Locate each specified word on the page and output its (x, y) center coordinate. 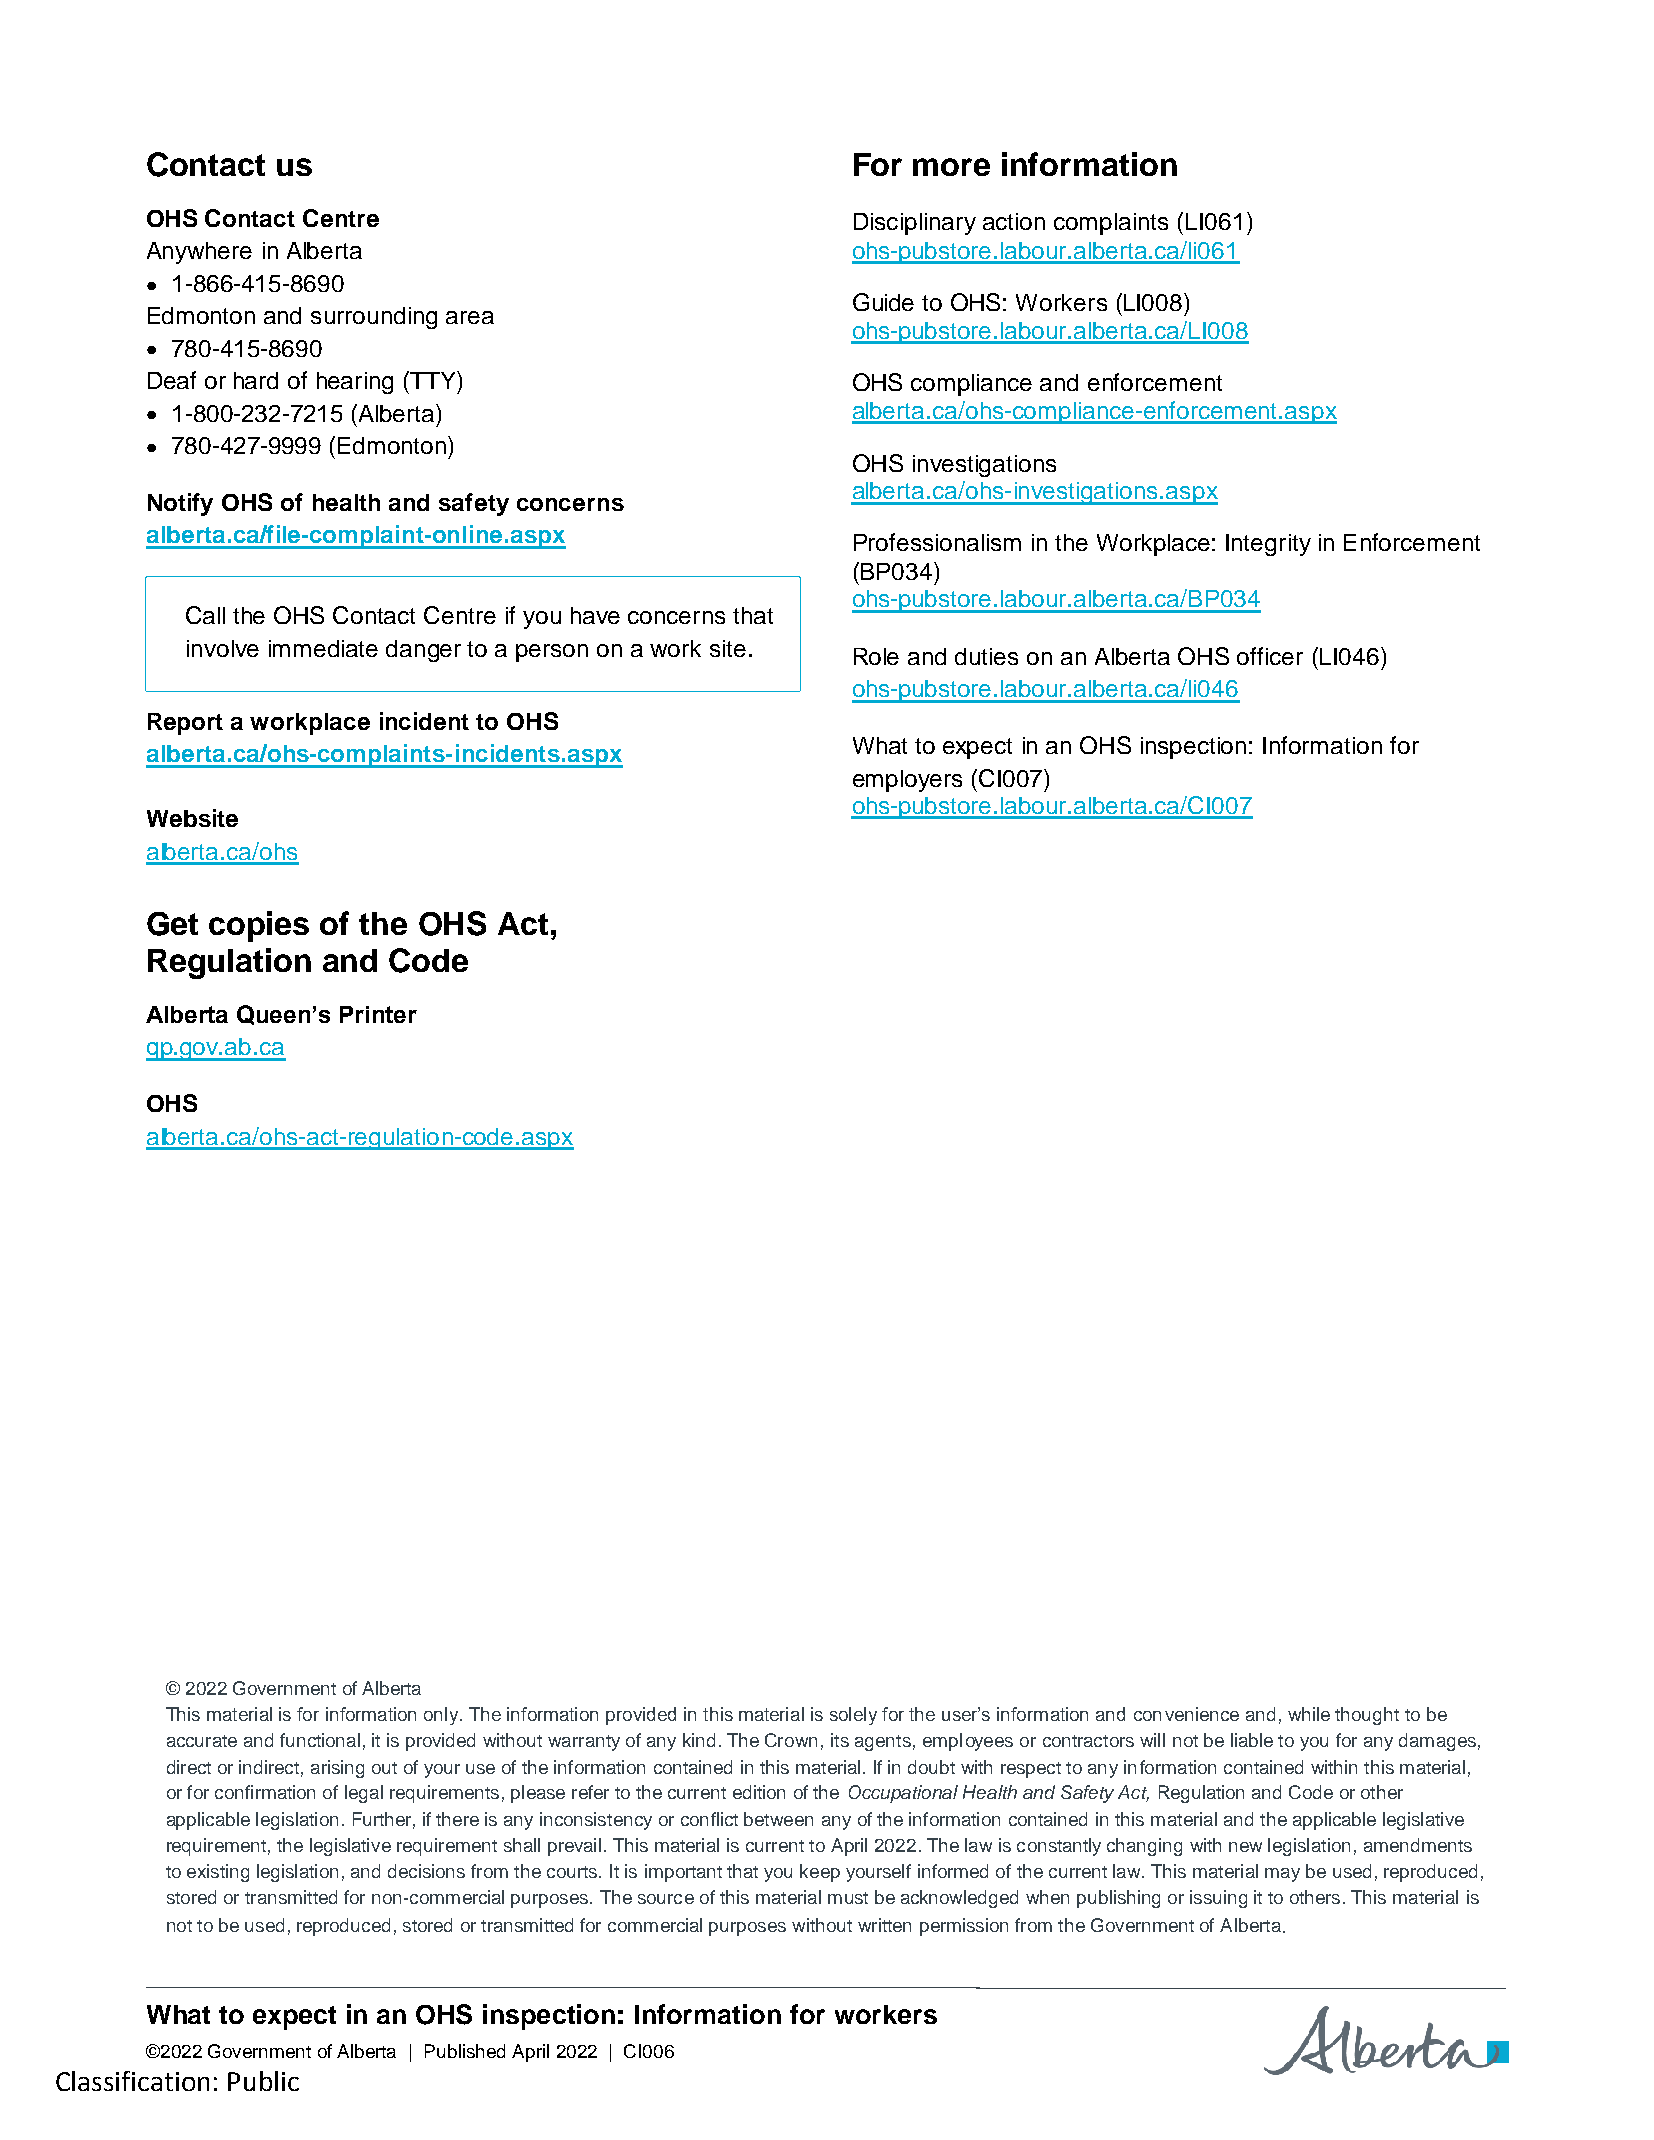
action (1014, 221)
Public (263, 2081)
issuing (1218, 1899)
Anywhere (199, 253)
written (884, 1925)
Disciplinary (915, 224)
